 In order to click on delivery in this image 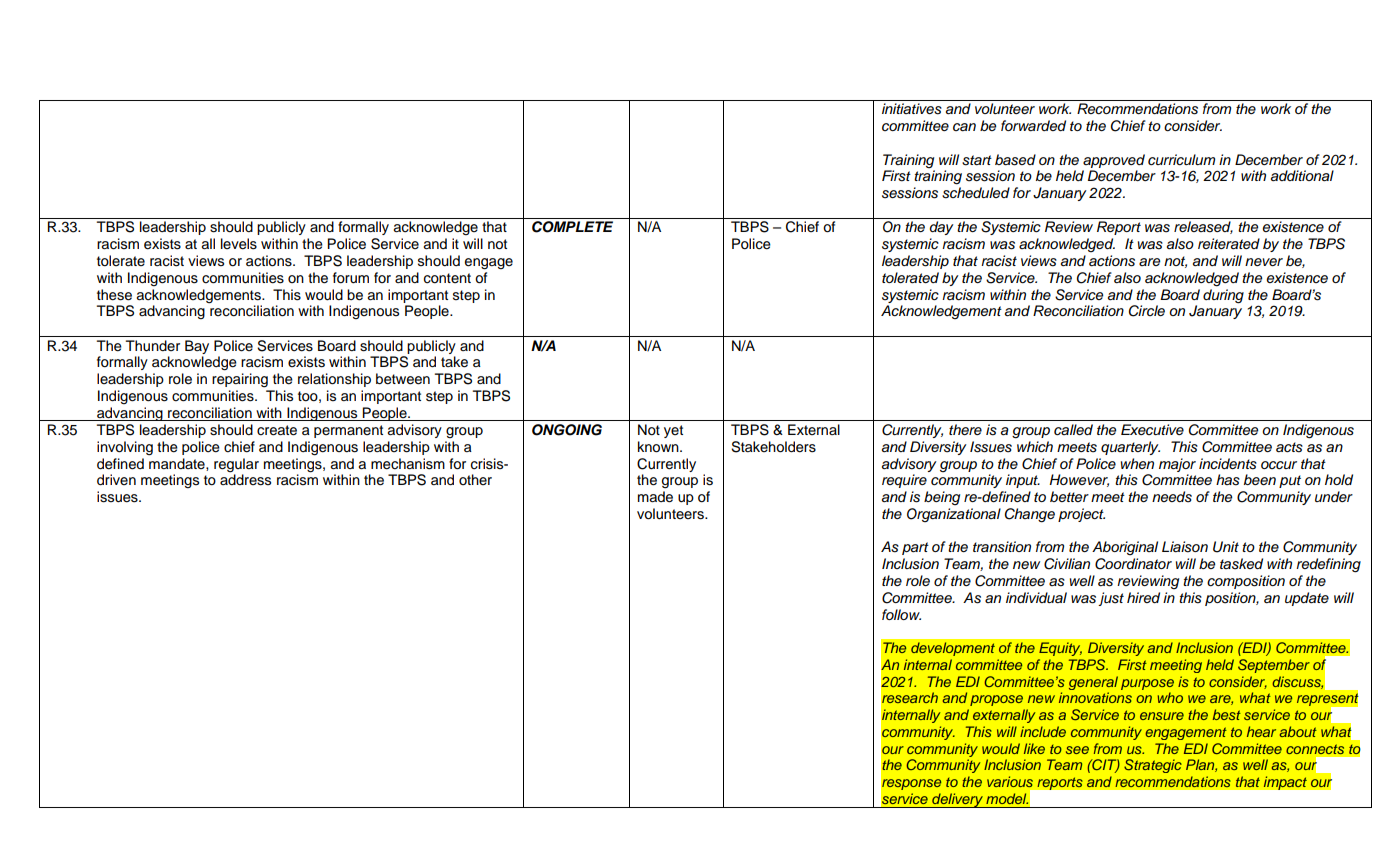, I will do `click(957, 800)`.
